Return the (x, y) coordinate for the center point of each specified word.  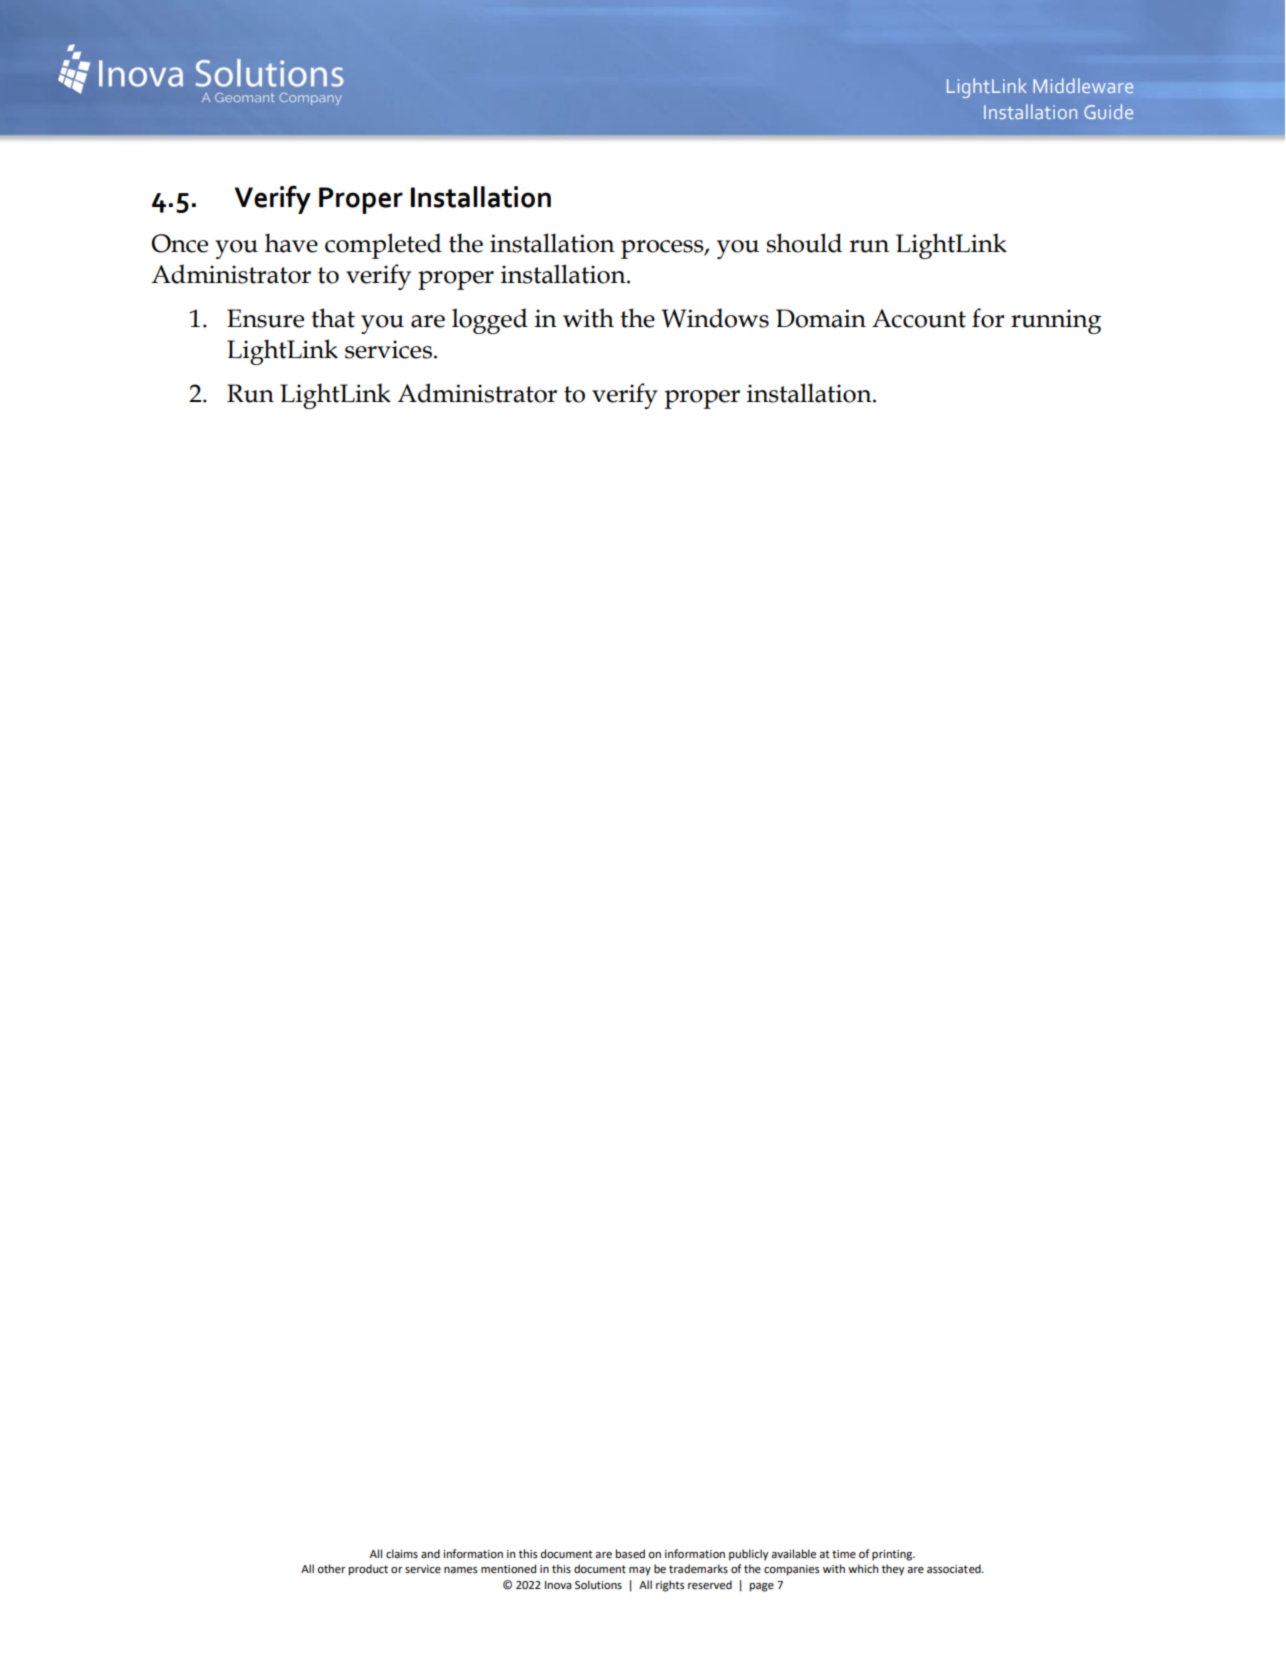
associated (955, 1569)
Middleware (1083, 85)
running (1056, 321)
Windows (715, 318)
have (291, 243)
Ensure (265, 318)
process (663, 249)
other (331, 1569)
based (630, 1554)
